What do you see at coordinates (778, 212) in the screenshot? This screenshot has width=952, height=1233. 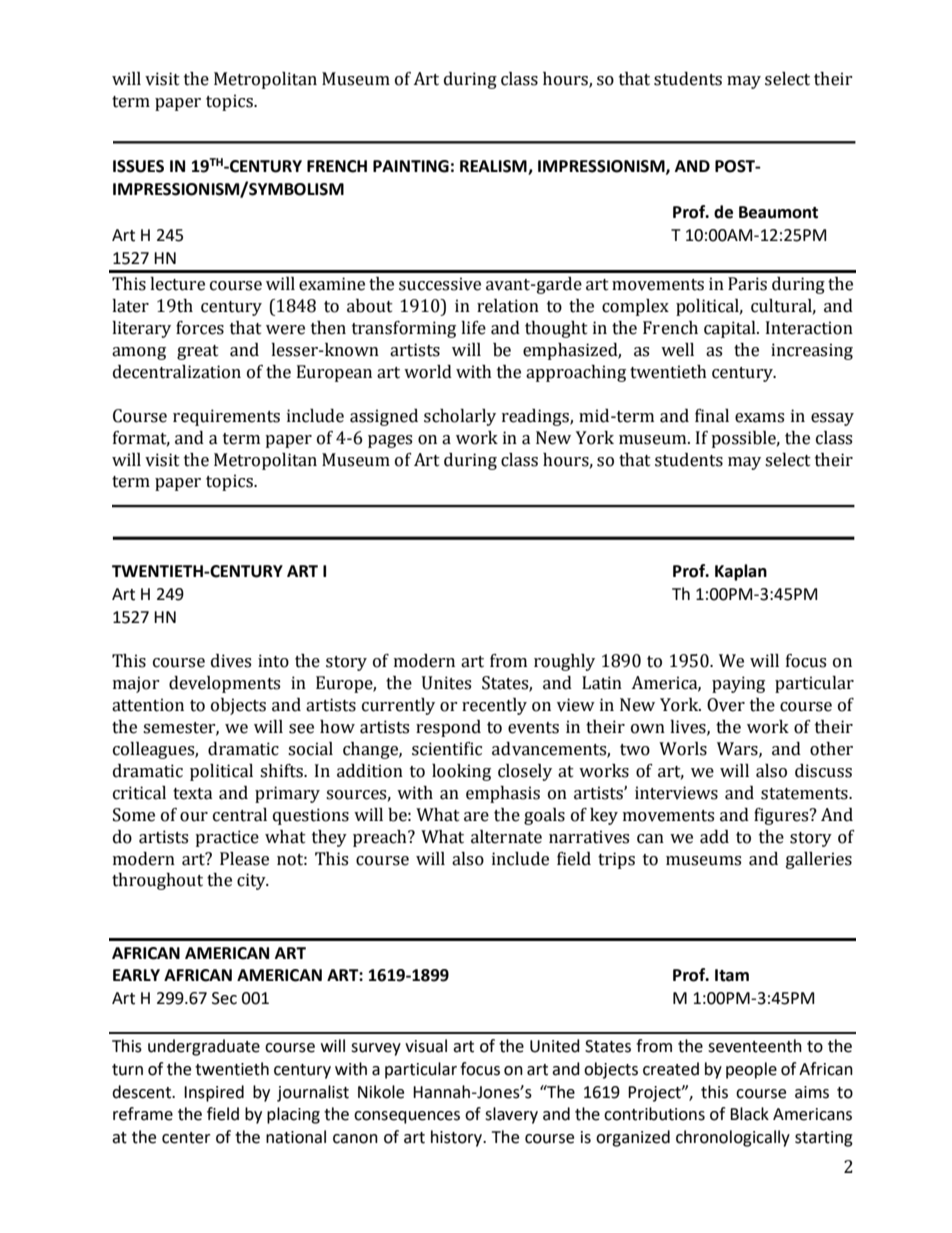 I see `Beaumont` at bounding box center [778, 212].
